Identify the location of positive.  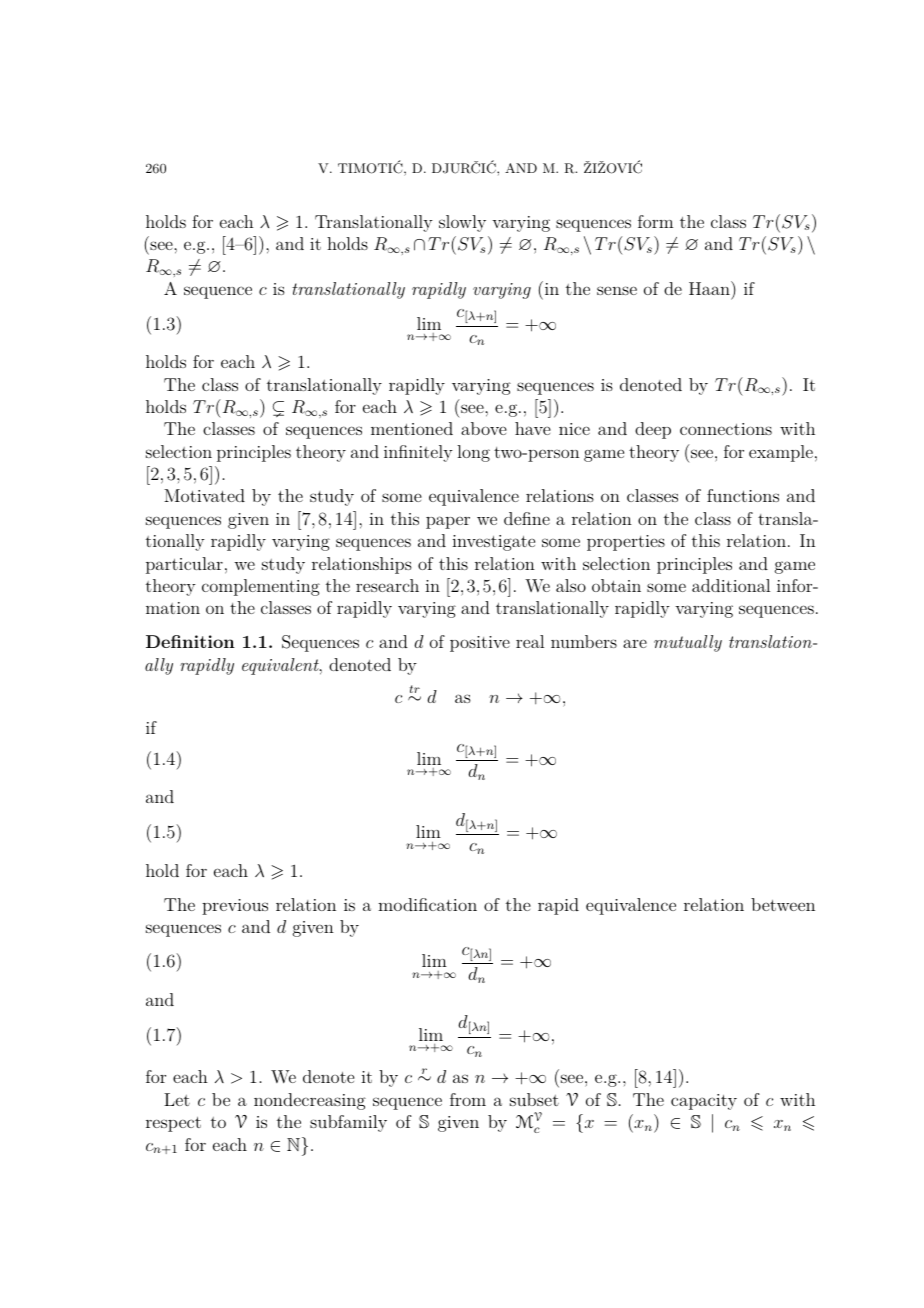
(480, 644).
